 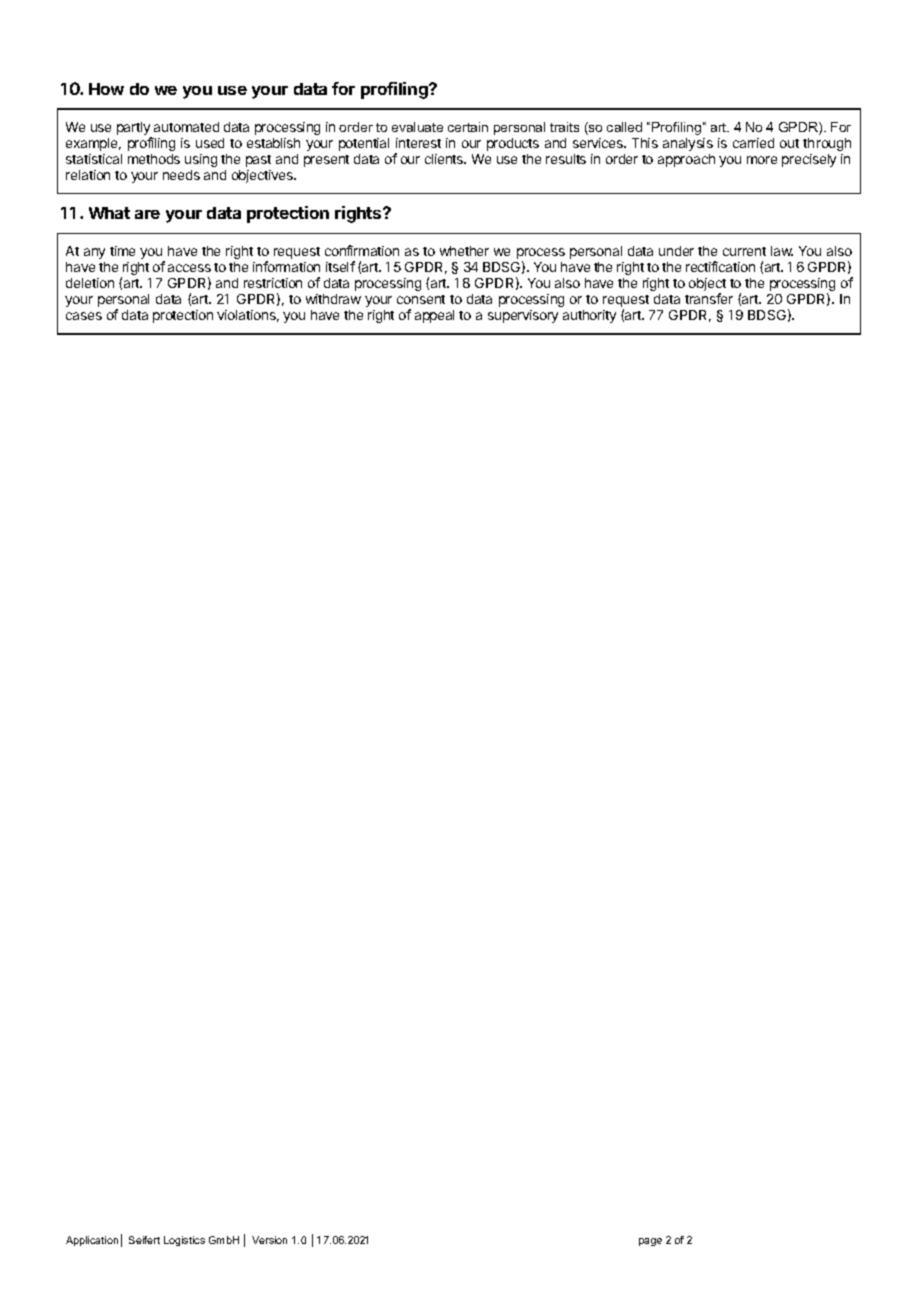 What do you see at coordinates (90, 283) in the screenshot?
I see `deletion` at bounding box center [90, 283].
